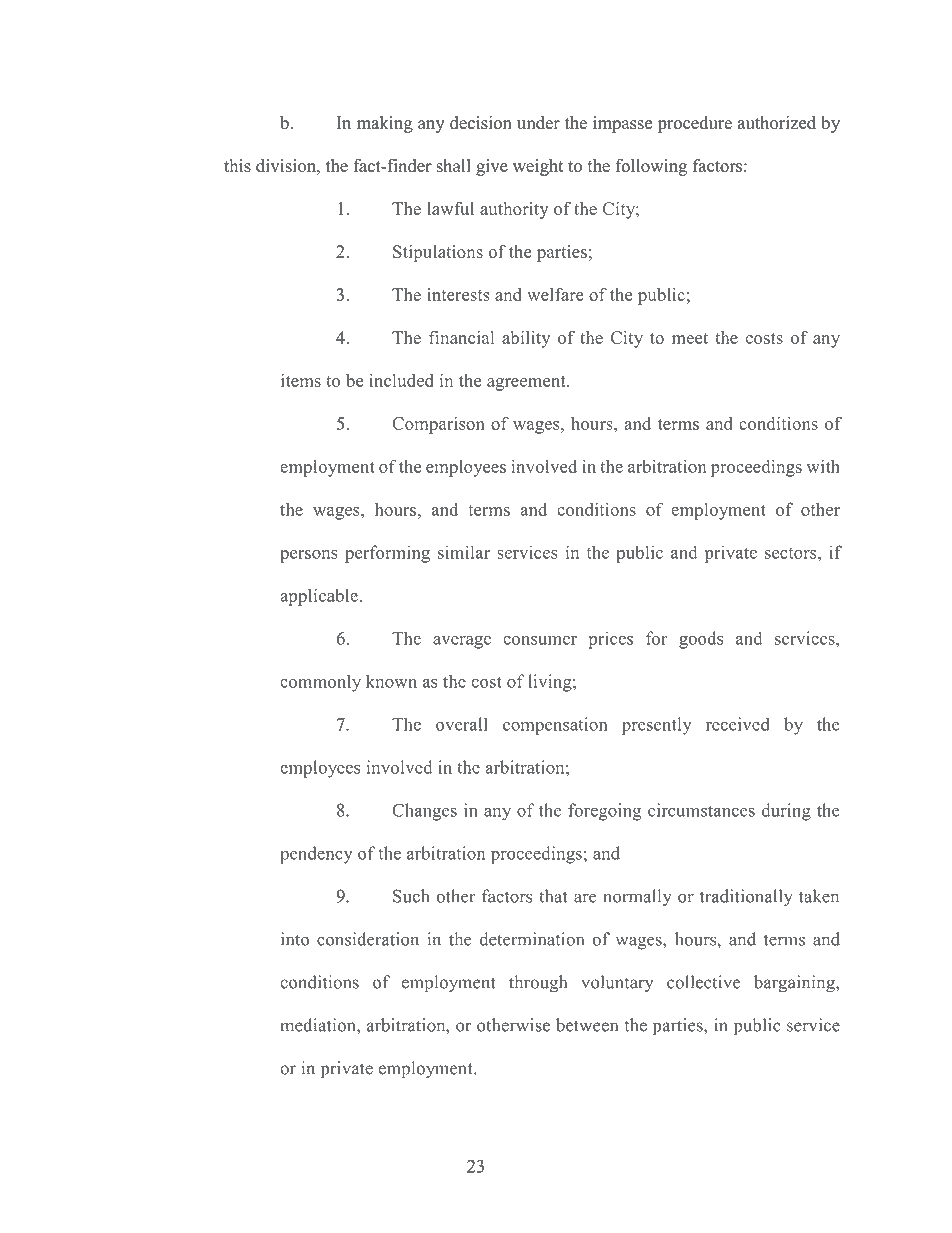  I want to click on commonly, so click(320, 683).
